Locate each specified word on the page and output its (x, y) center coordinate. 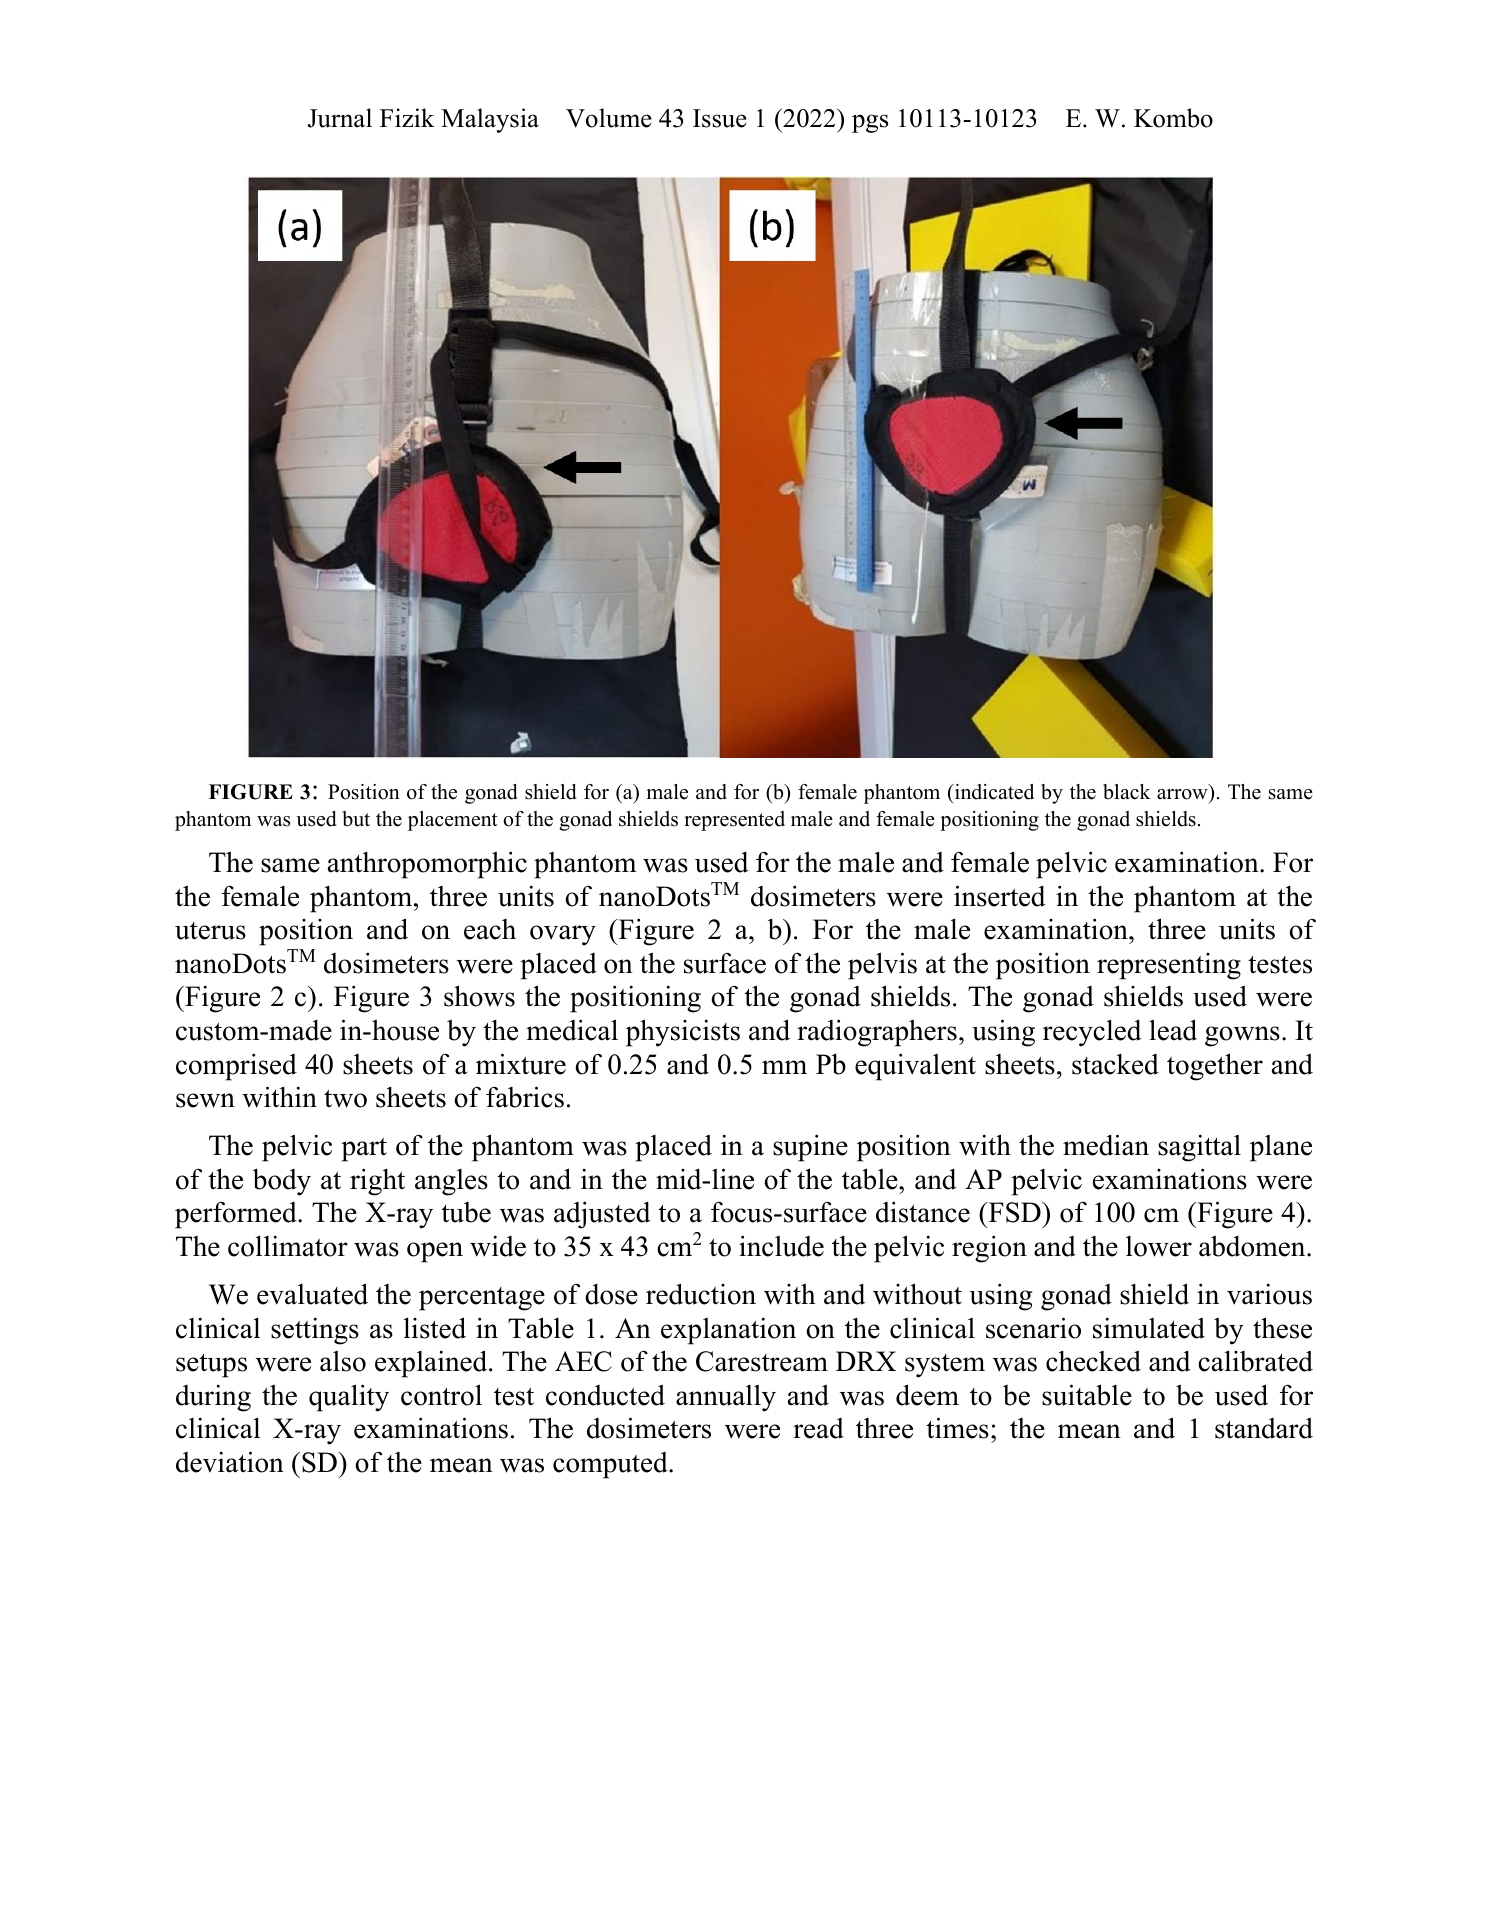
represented (734, 821)
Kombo (1173, 118)
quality (349, 1398)
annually (726, 1398)
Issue (720, 118)
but (356, 819)
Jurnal (340, 118)
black (1127, 792)
